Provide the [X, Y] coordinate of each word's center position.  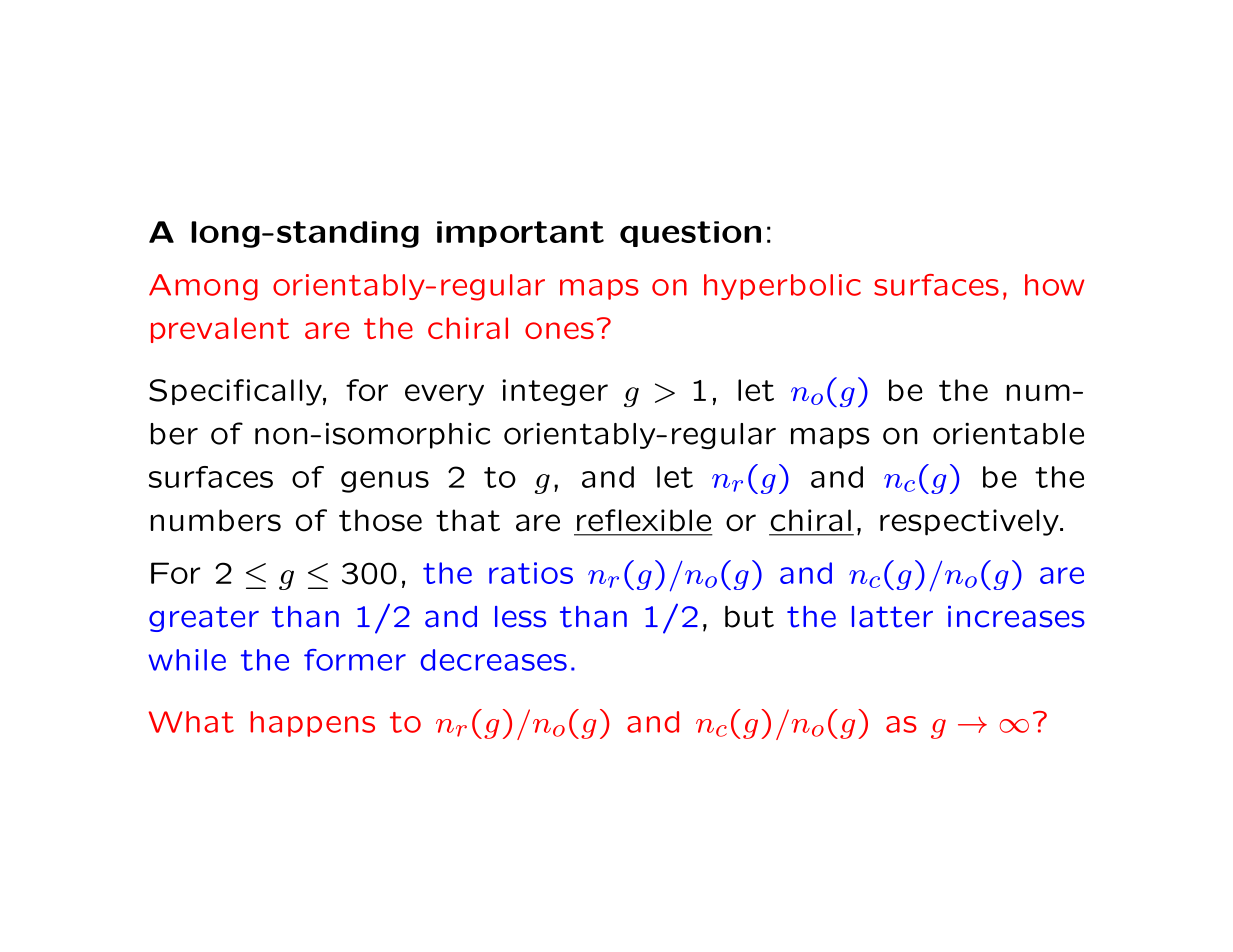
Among [203, 287]
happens [312, 724]
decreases [493, 660]
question [690, 234]
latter [892, 617]
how [1054, 285]
